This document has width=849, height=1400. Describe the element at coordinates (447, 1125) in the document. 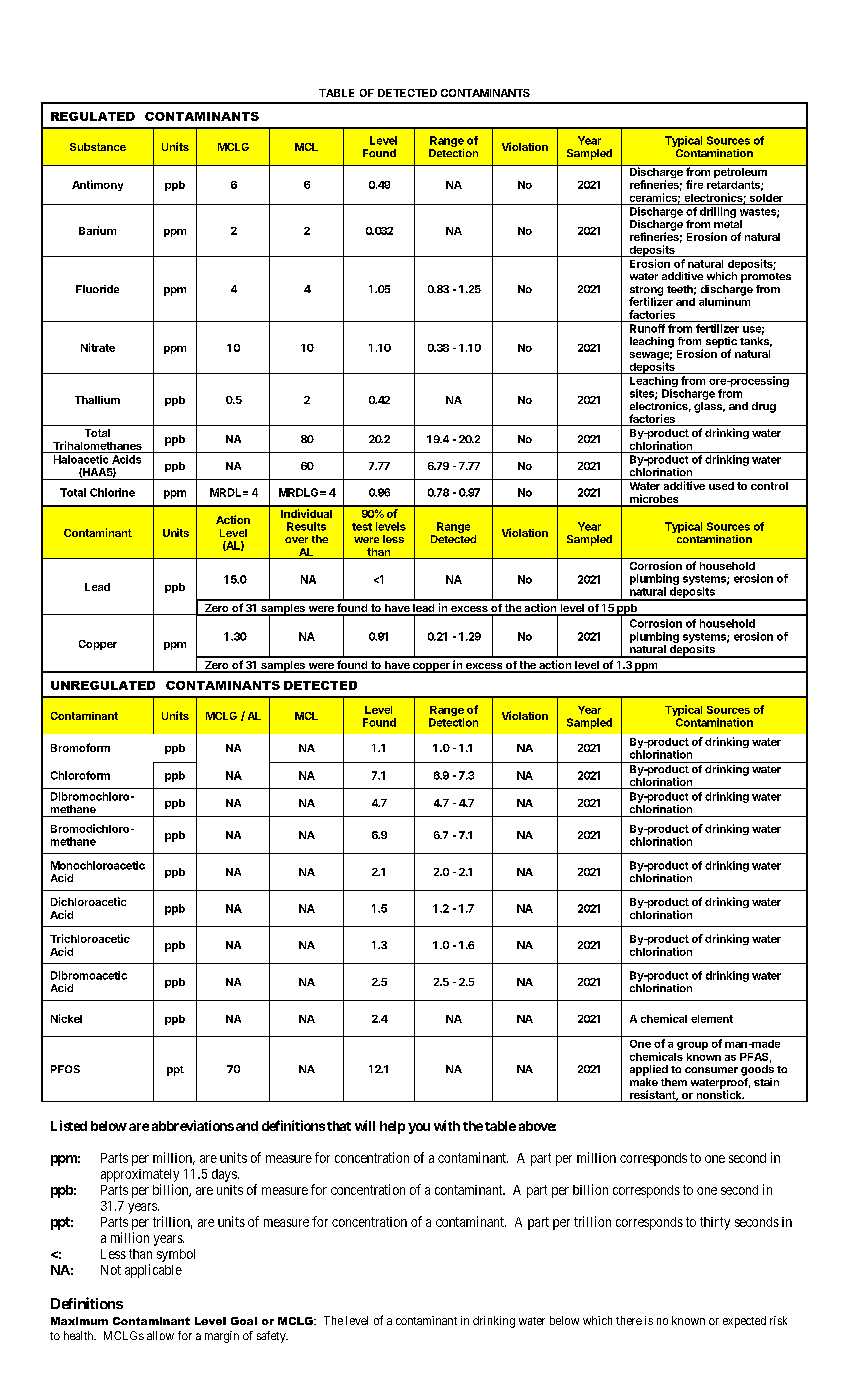

I see `with` at that location.
